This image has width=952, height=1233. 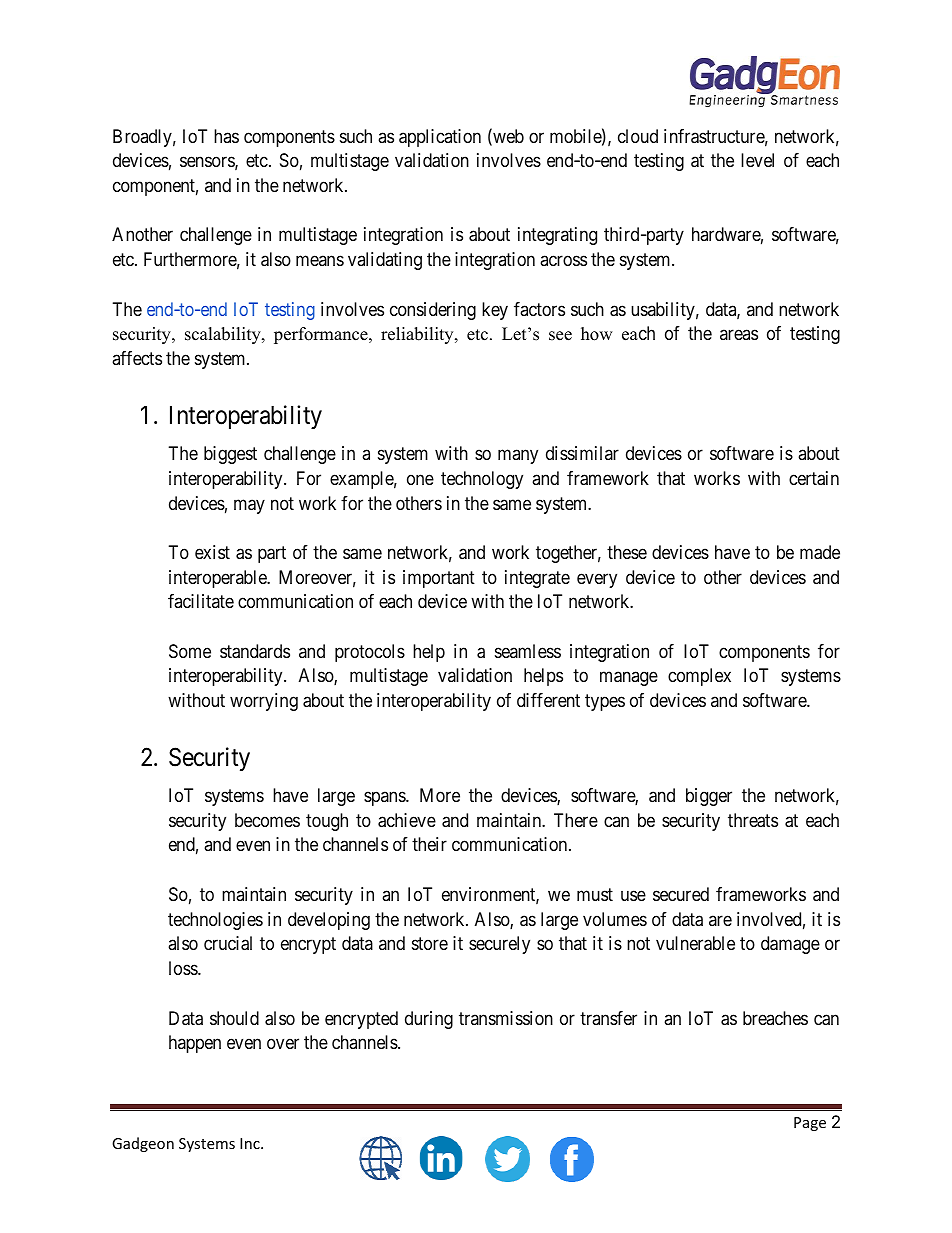 What do you see at coordinates (190, 651) in the image?
I see `Some` at bounding box center [190, 651].
